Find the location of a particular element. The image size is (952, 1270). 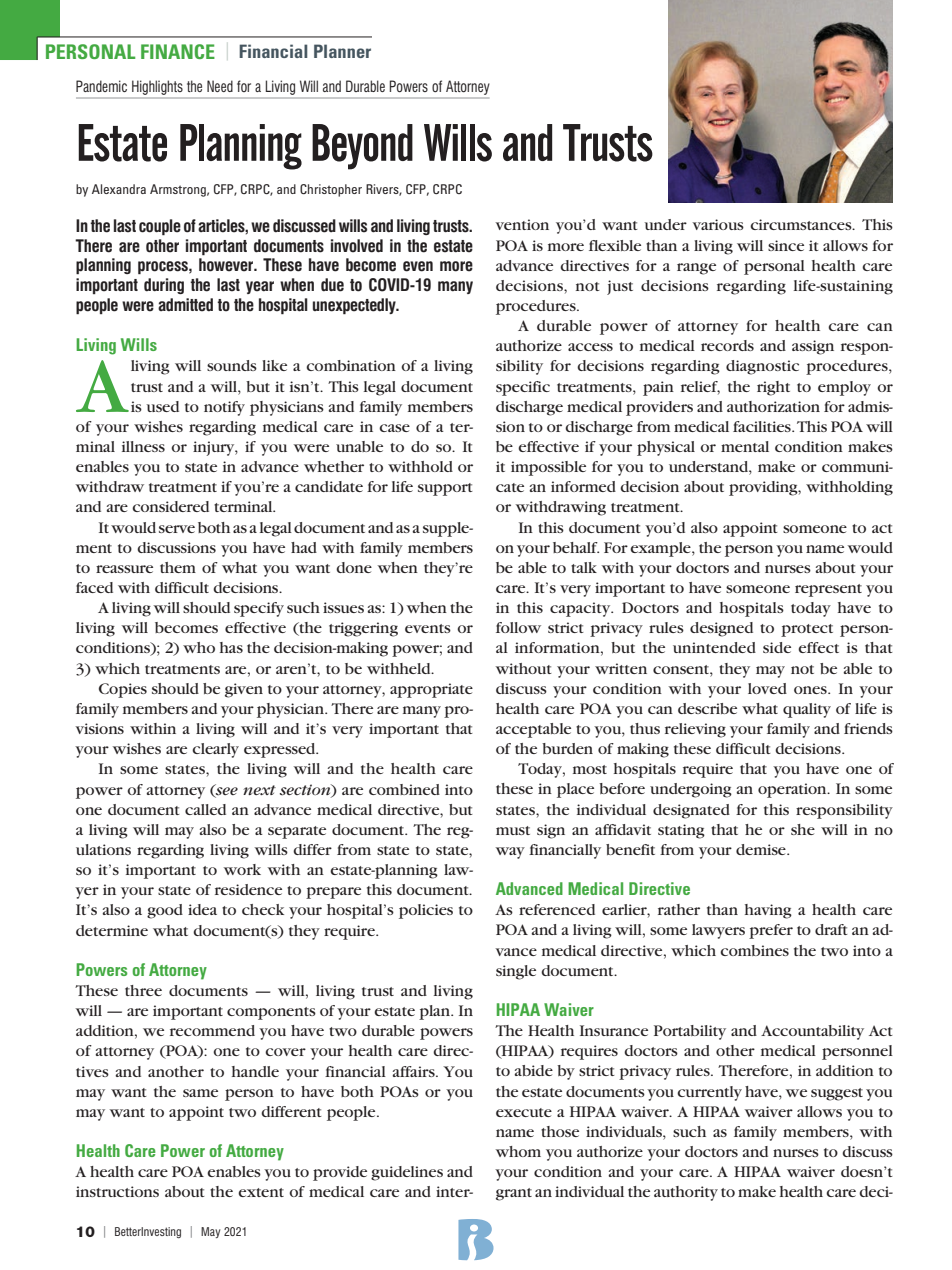

facilities is located at coordinates (763, 426).
